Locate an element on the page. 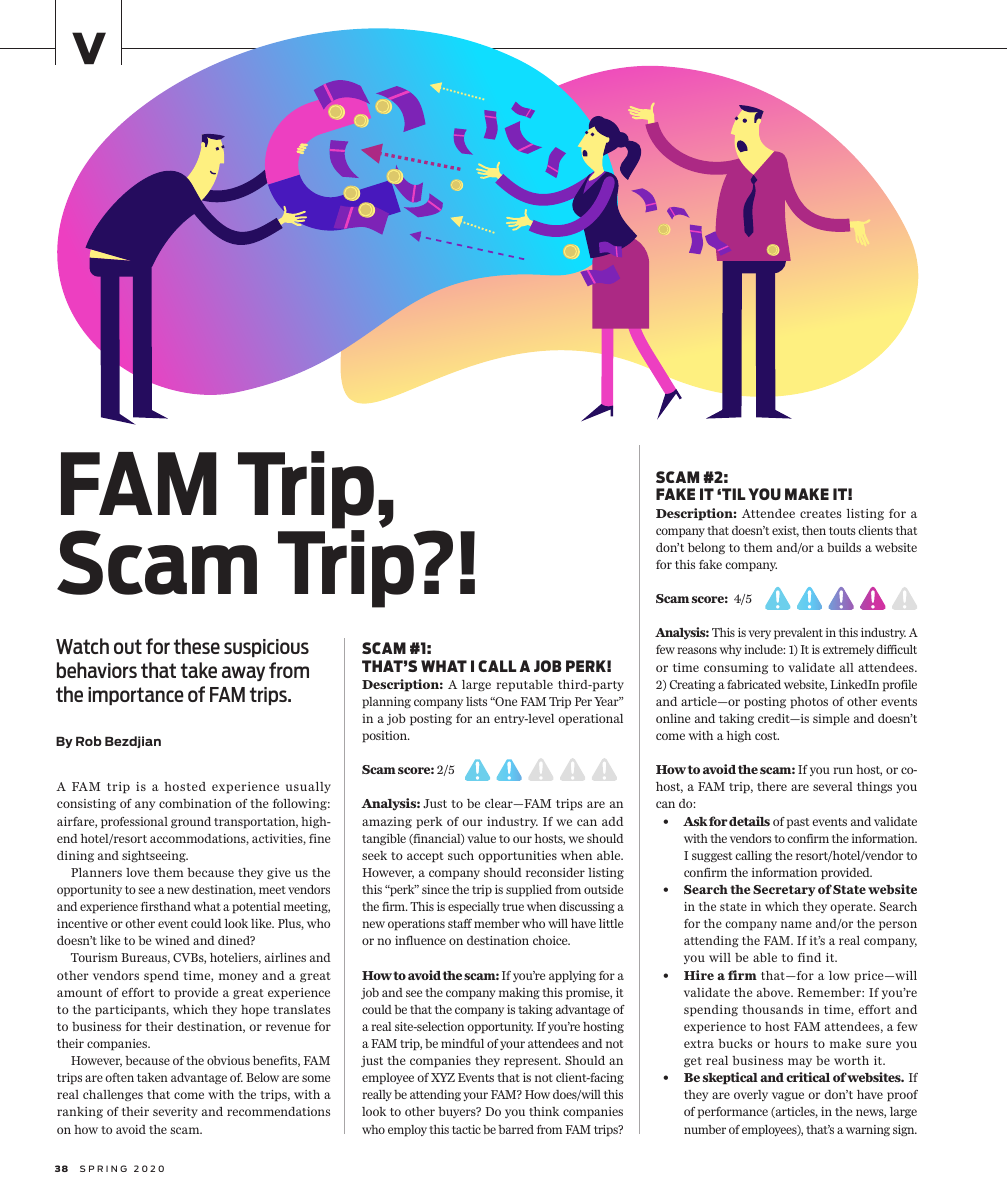  value is located at coordinates (481, 838).
